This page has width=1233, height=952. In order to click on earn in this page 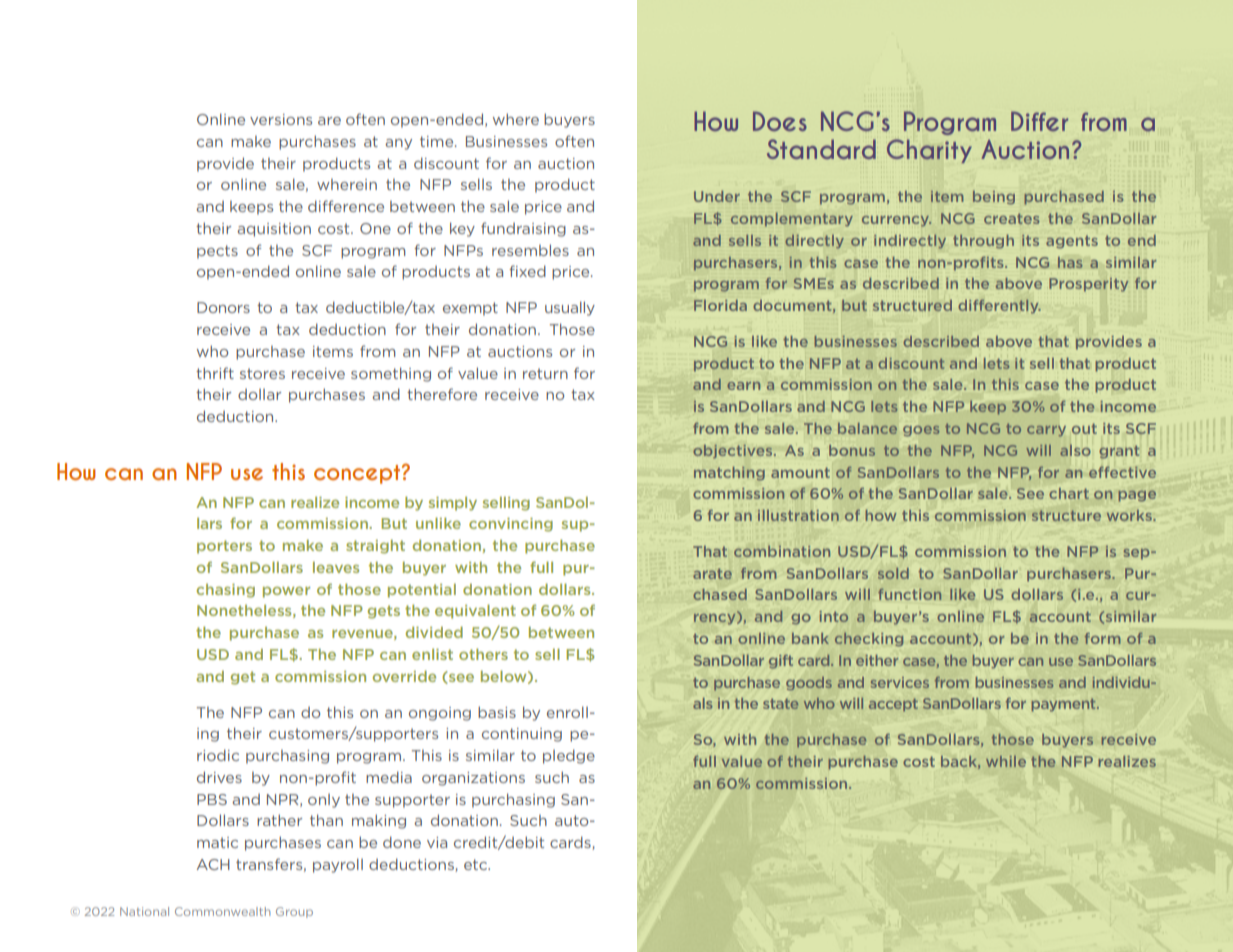, I will do `click(744, 386)`.
